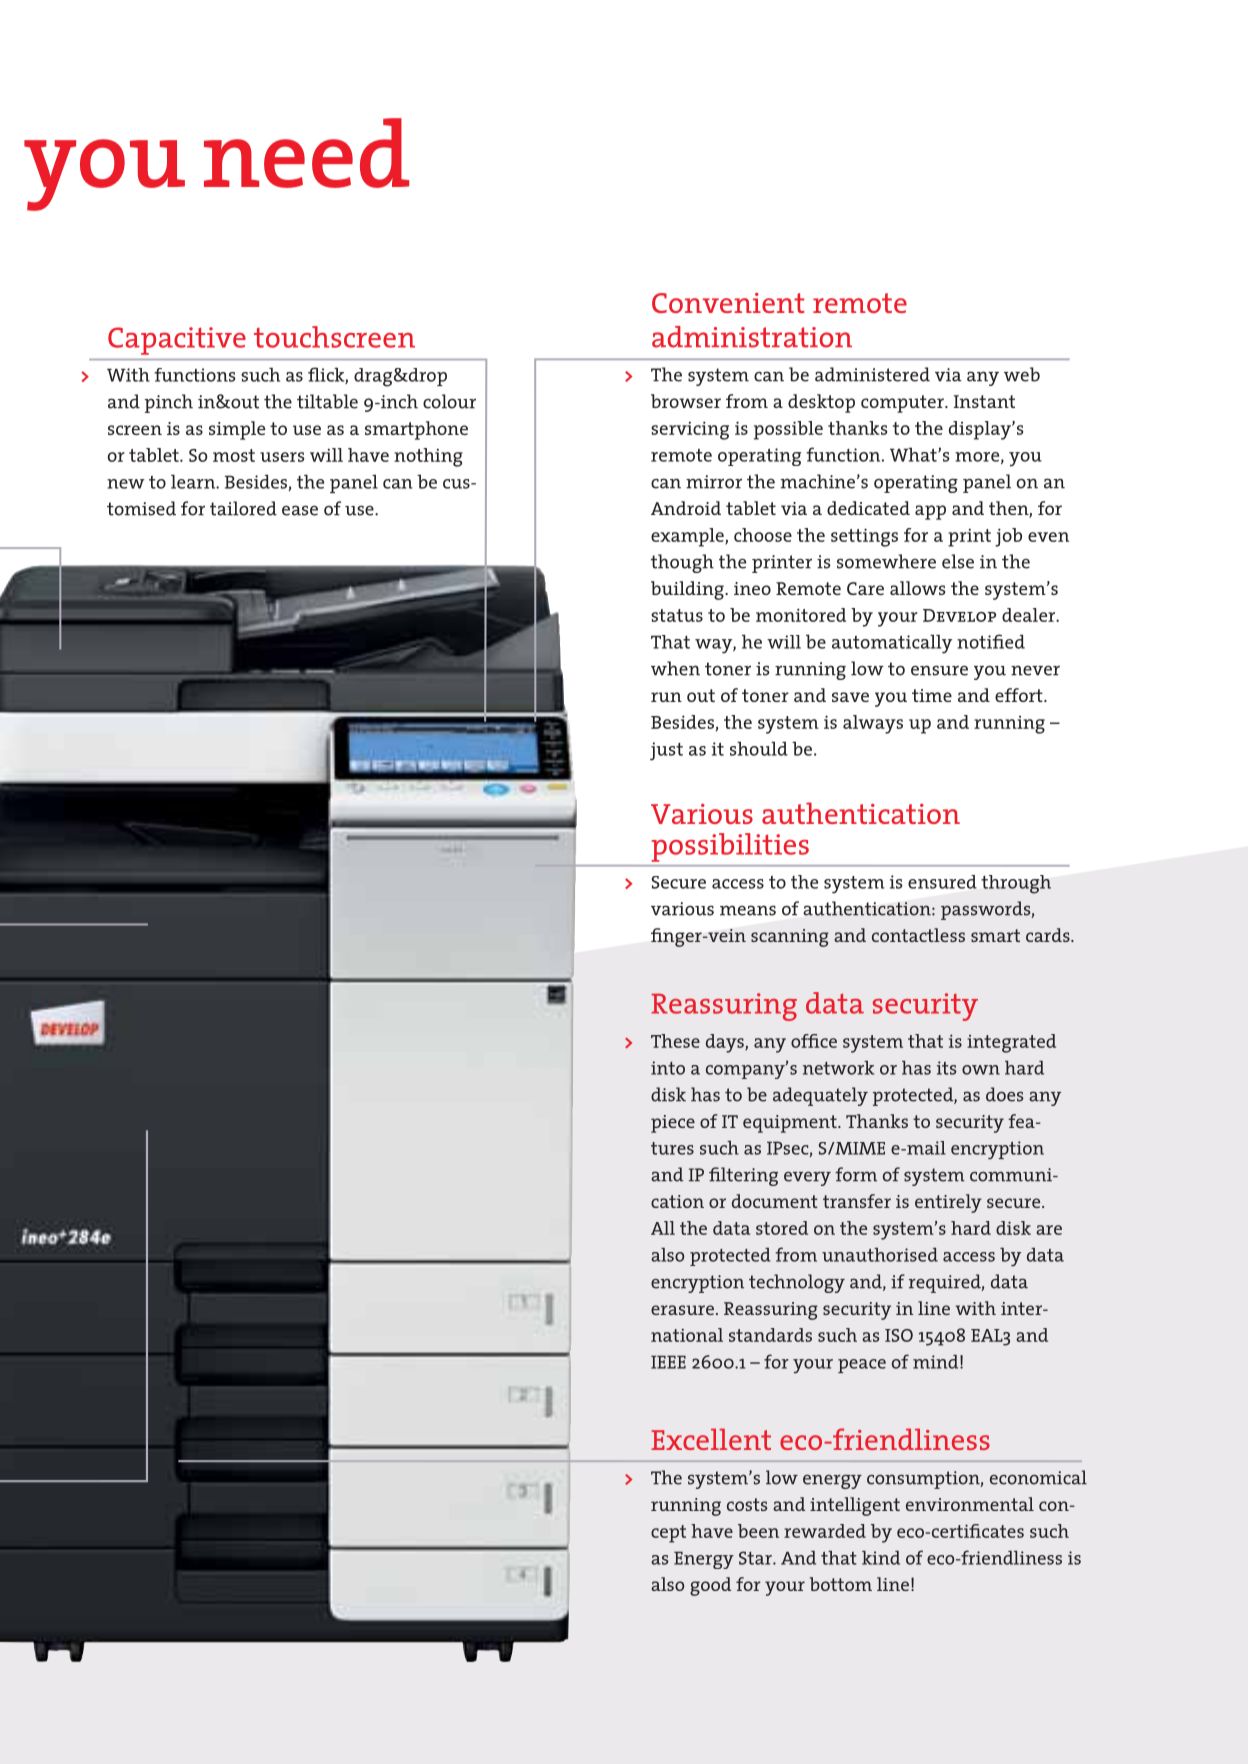  I want to click on tailored, so click(243, 508).
